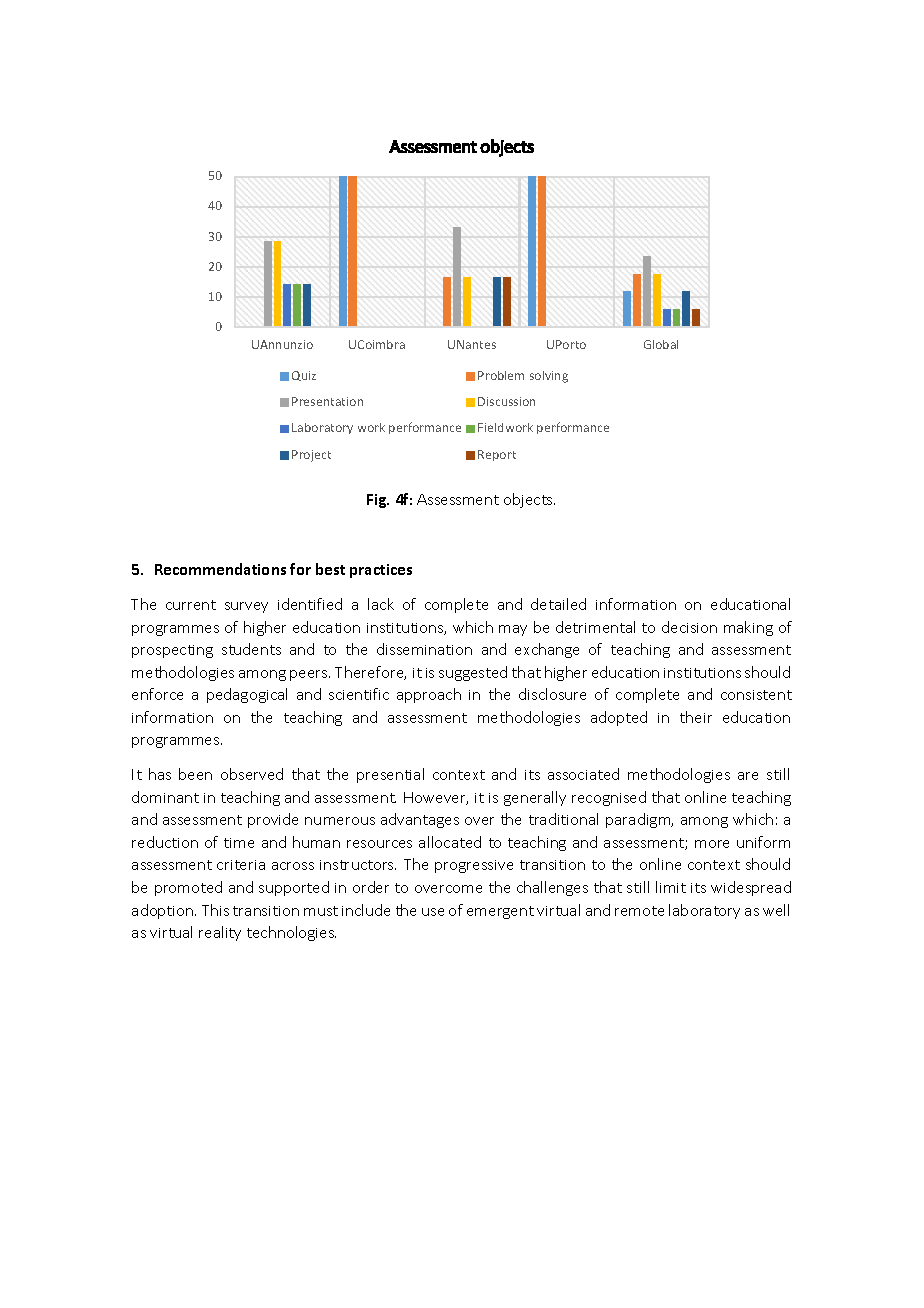 This screenshot has width=924, height=1308. What do you see at coordinates (501, 375) in the screenshot?
I see `Problem` at bounding box center [501, 375].
